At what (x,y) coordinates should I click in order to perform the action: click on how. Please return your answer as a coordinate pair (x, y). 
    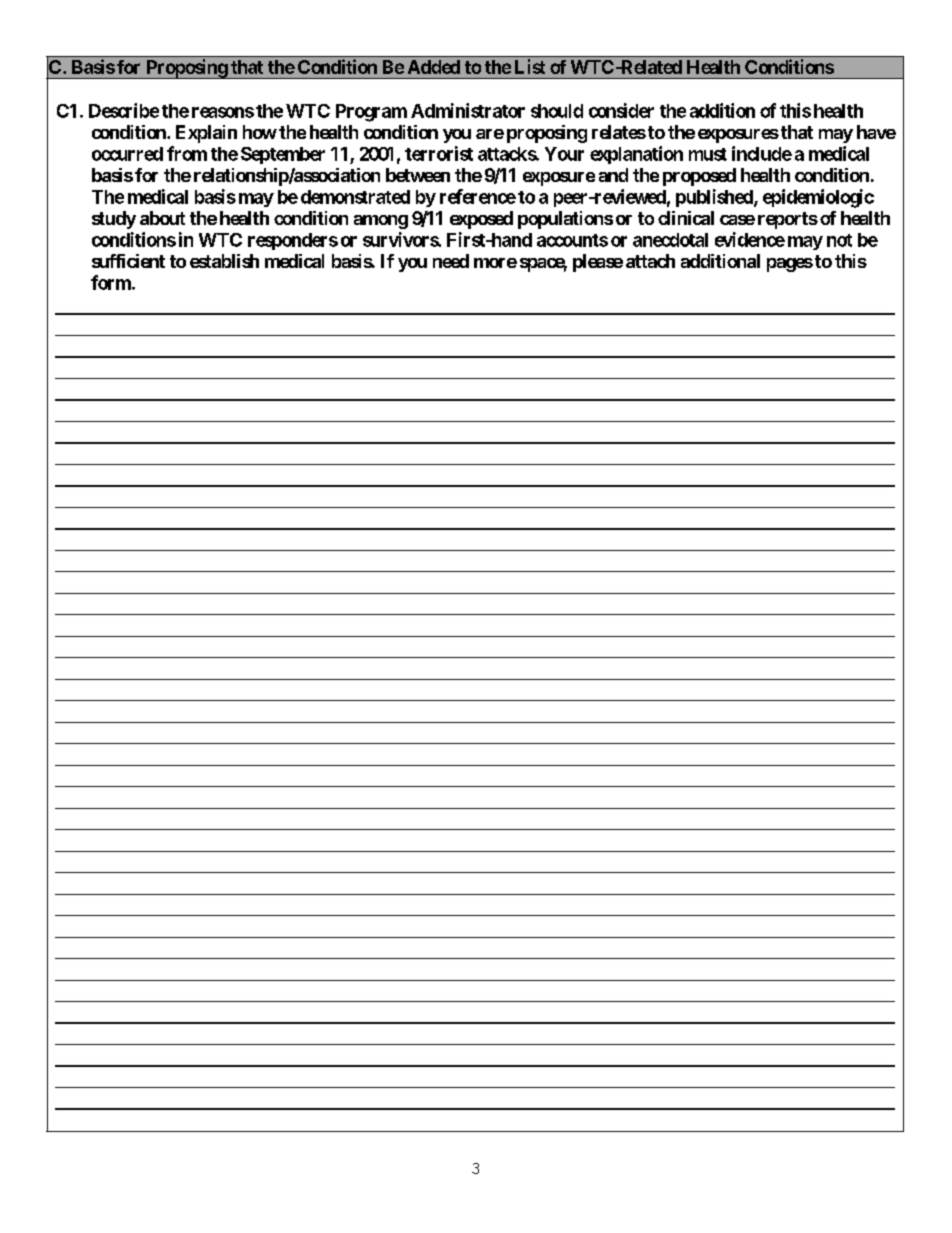
    Looking at the image, I should click on (260, 132).
